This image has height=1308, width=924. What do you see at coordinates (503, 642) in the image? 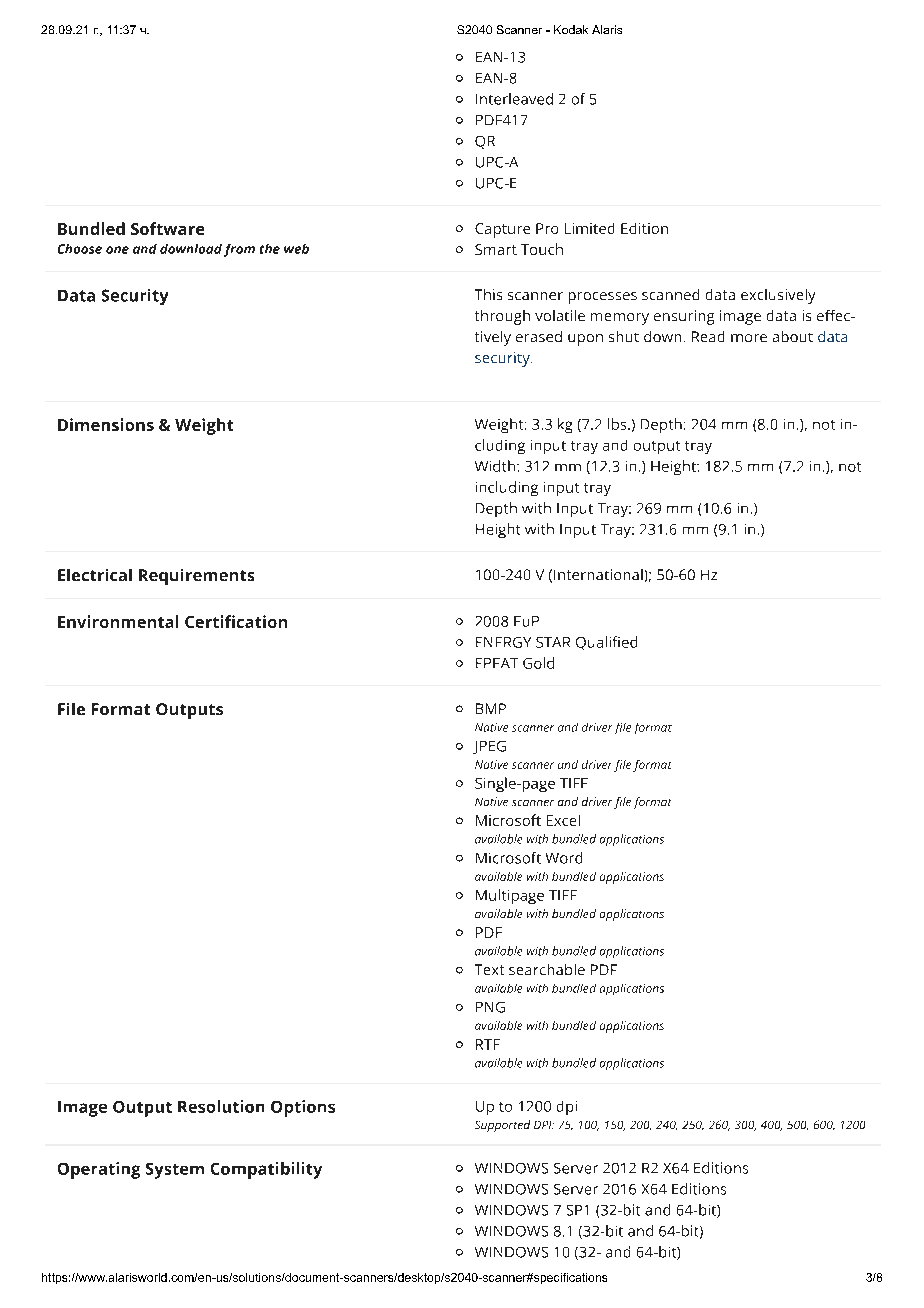
I see `ENERGY` at bounding box center [503, 642].
